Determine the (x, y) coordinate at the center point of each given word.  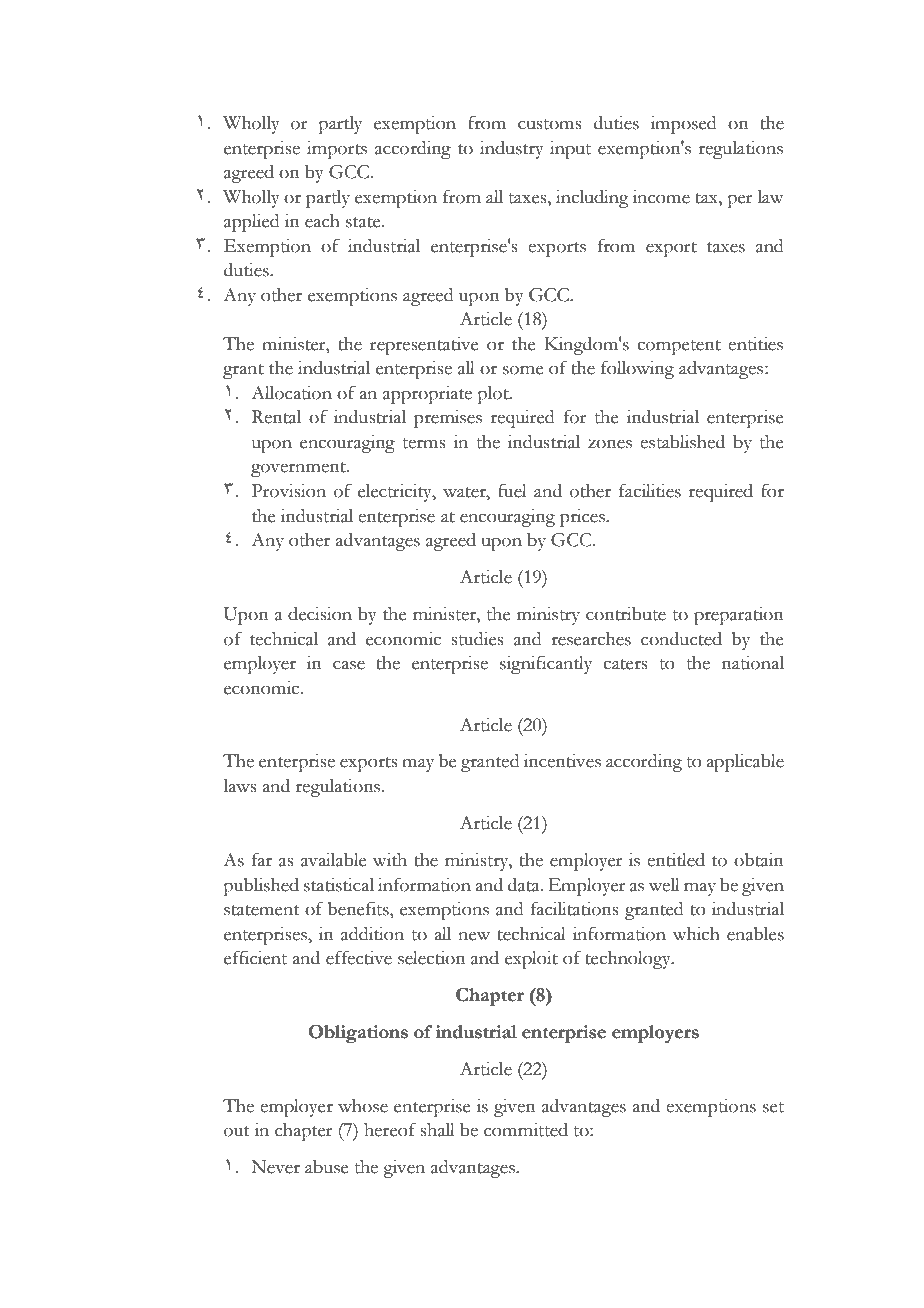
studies (477, 639)
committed (526, 1130)
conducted (681, 639)
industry (512, 150)
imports (337, 150)
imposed (684, 125)
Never (275, 1167)
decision (320, 614)
